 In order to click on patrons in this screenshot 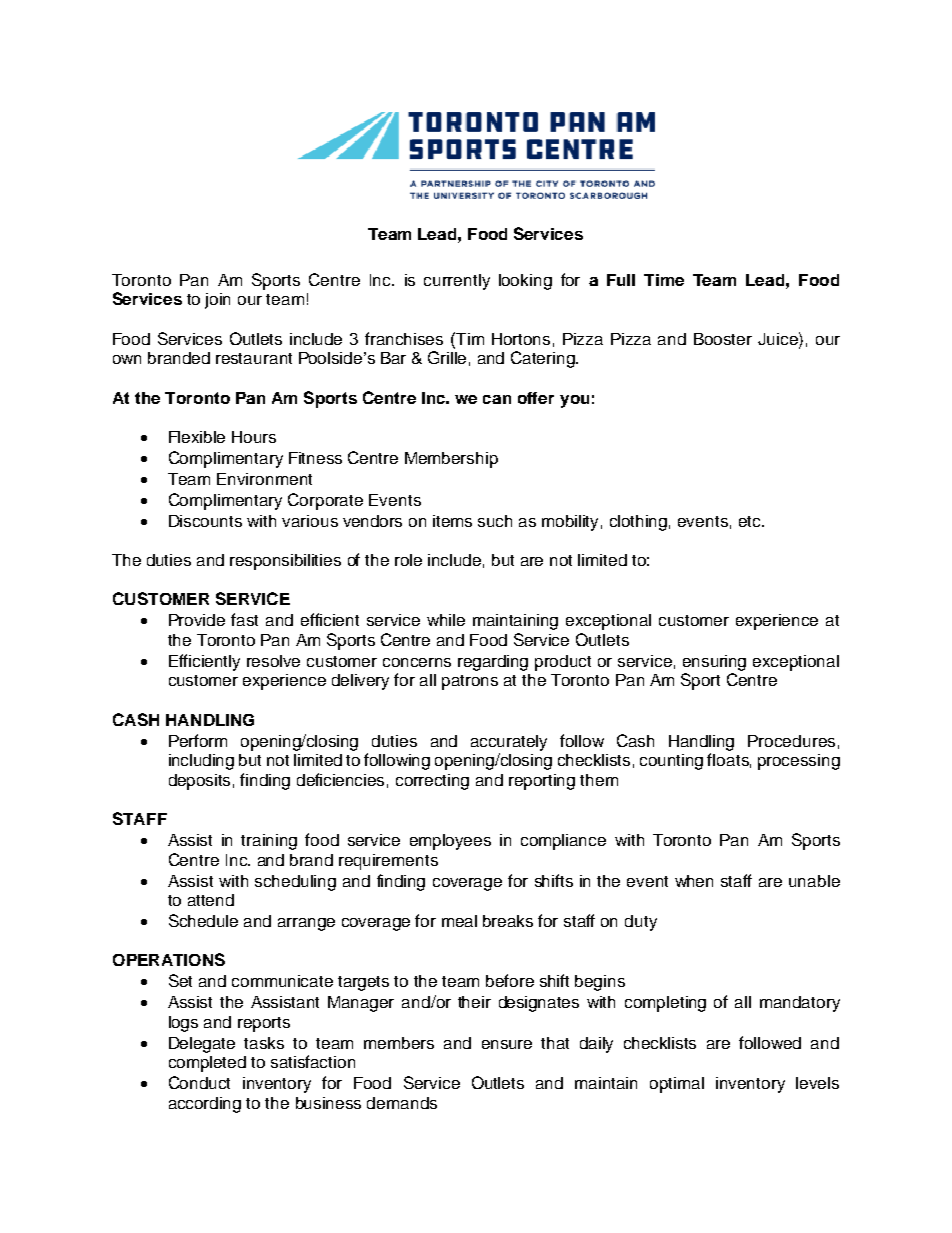, I will do `click(470, 682)`.
